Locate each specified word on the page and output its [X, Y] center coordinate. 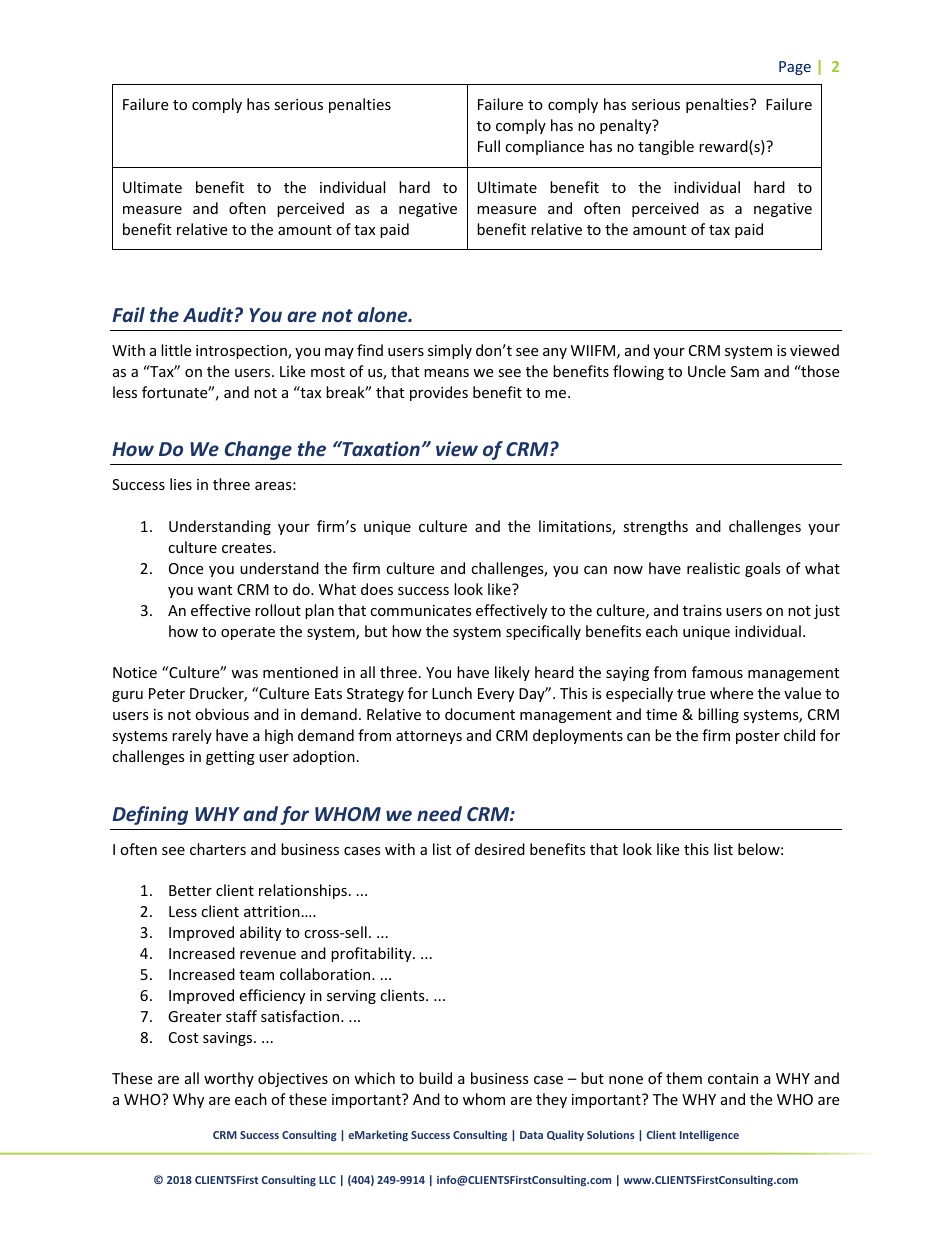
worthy [229, 1079]
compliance [544, 147]
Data [531, 1135]
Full [489, 146]
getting [230, 758]
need [439, 813]
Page [795, 68]
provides [439, 393]
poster [758, 737]
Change [258, 450]
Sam [745, 371]
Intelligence [709, 1135]
